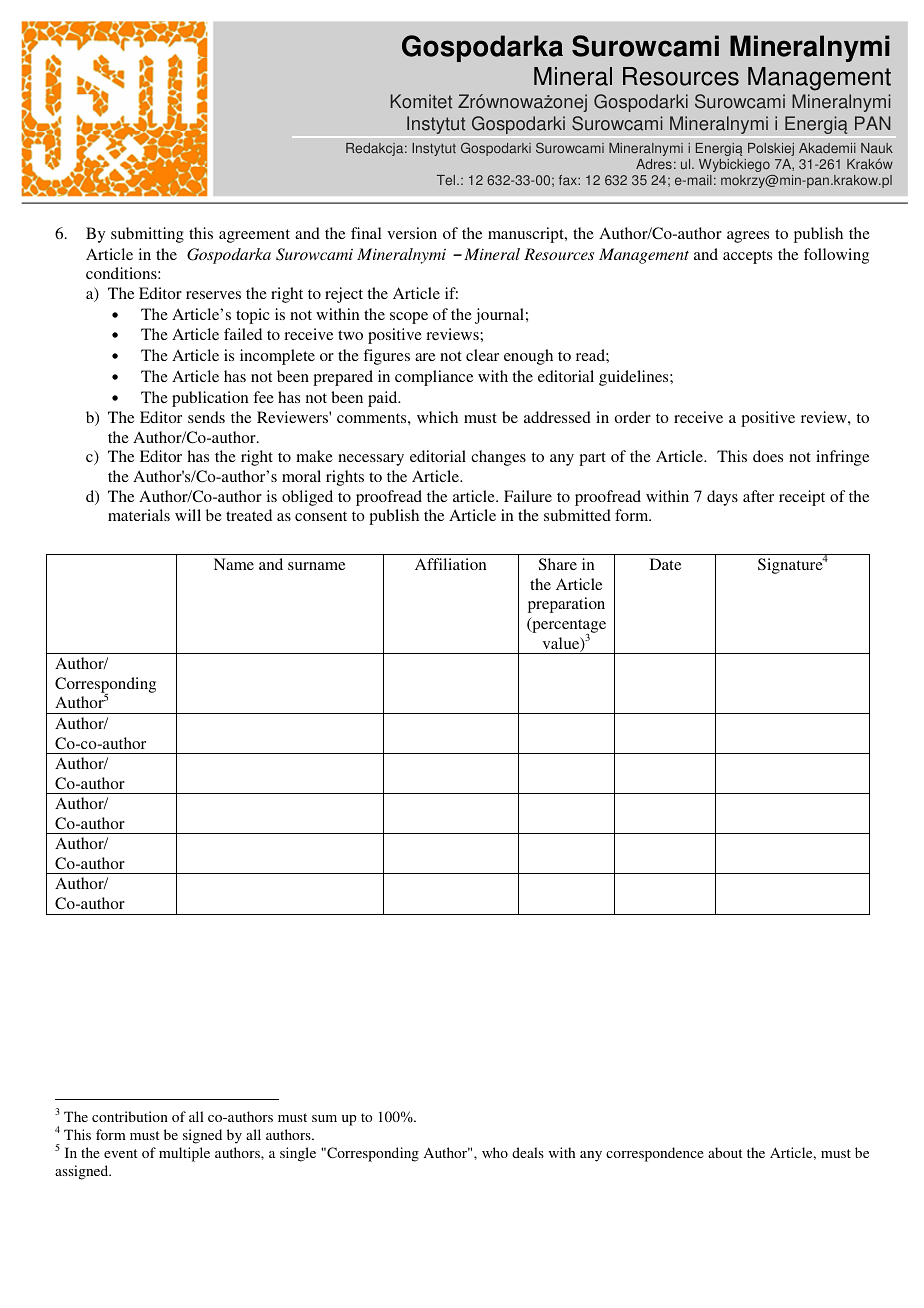 The image size is (924, 1308). I want to click on who, so click(495, 1152).
